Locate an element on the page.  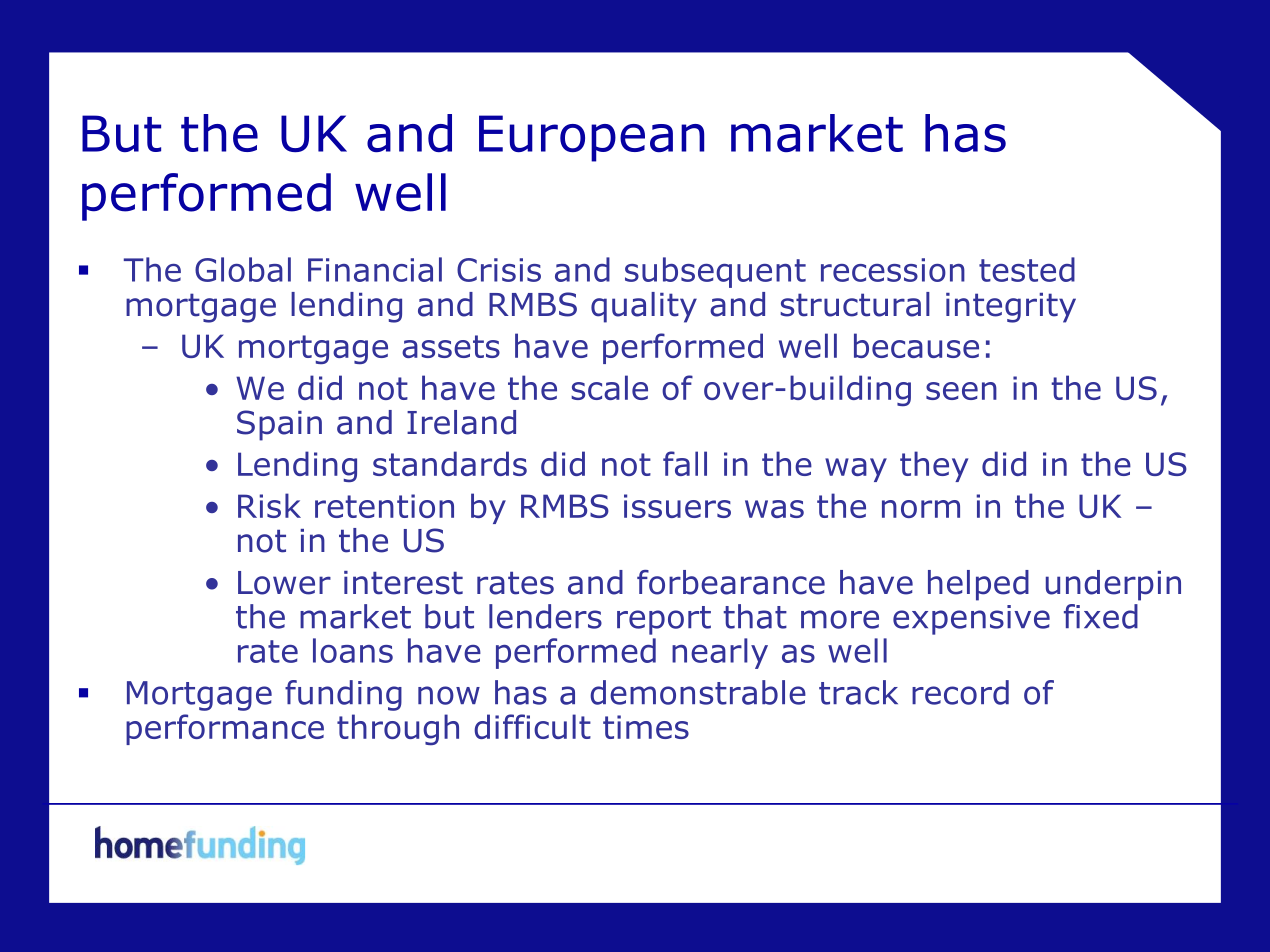
tested is located at coordinates (1027, 269).
